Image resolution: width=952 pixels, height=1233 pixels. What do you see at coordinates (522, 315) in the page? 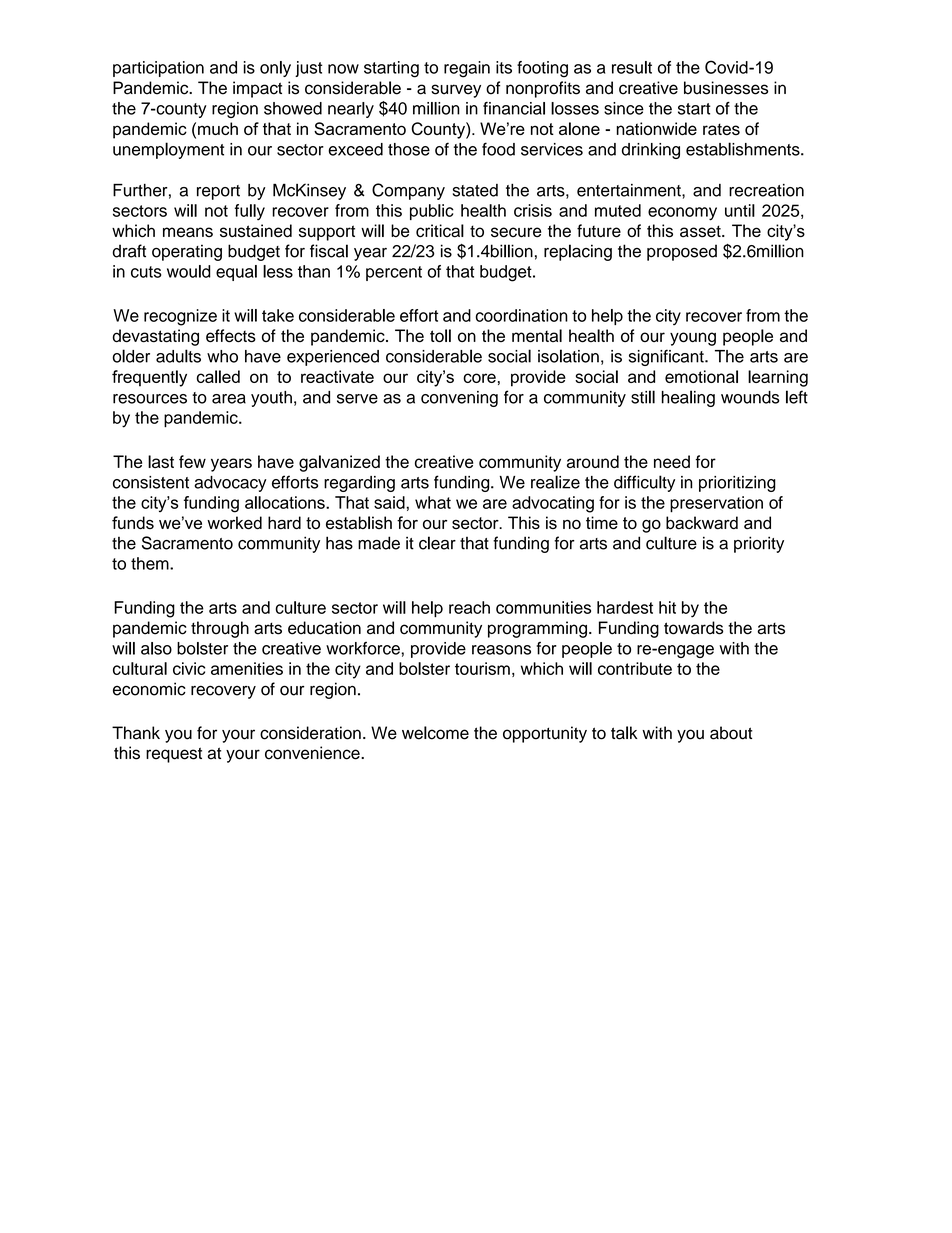
I see `coordination` at bounding box center [522, 315].
